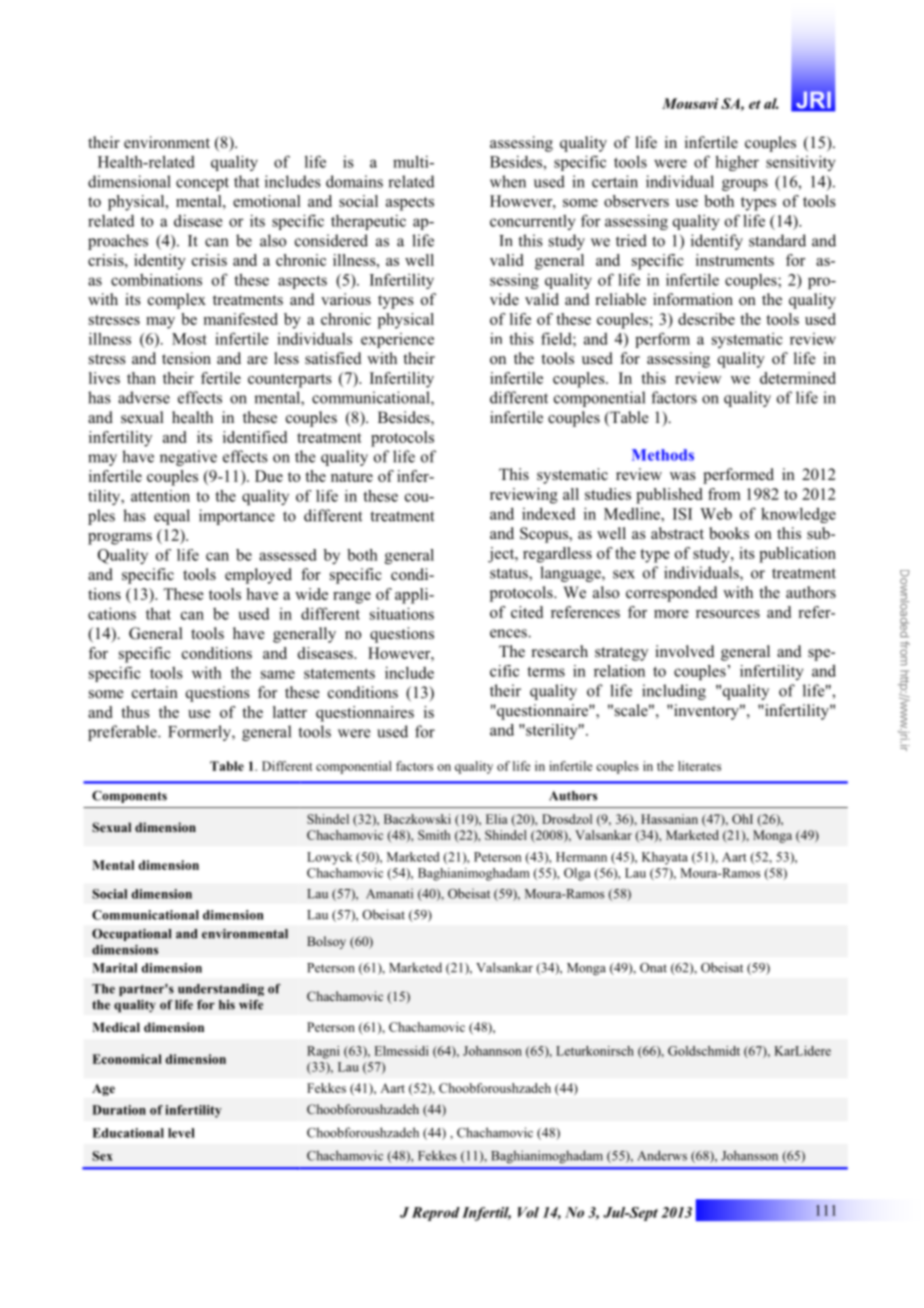 Image resolution: width=924 pixels, height=1308 pixels. What do you see at coordinates (135, 712) in the screenshot?
I see `thus` at bounding box center [135, 712].
